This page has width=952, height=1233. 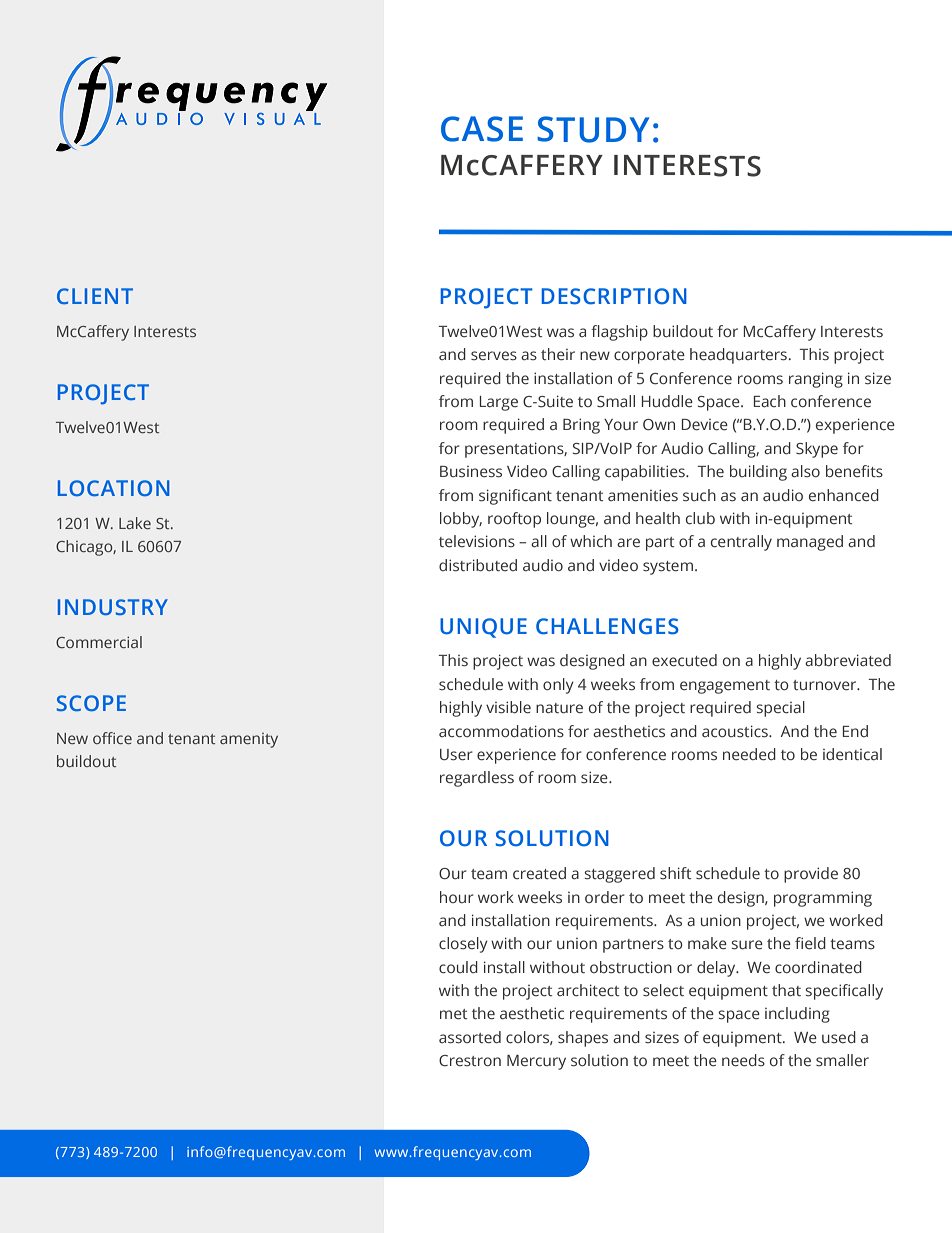 What do you see at coordinates (508, 707) in the page?
I see `visible` at bounding box center [508, 707].
